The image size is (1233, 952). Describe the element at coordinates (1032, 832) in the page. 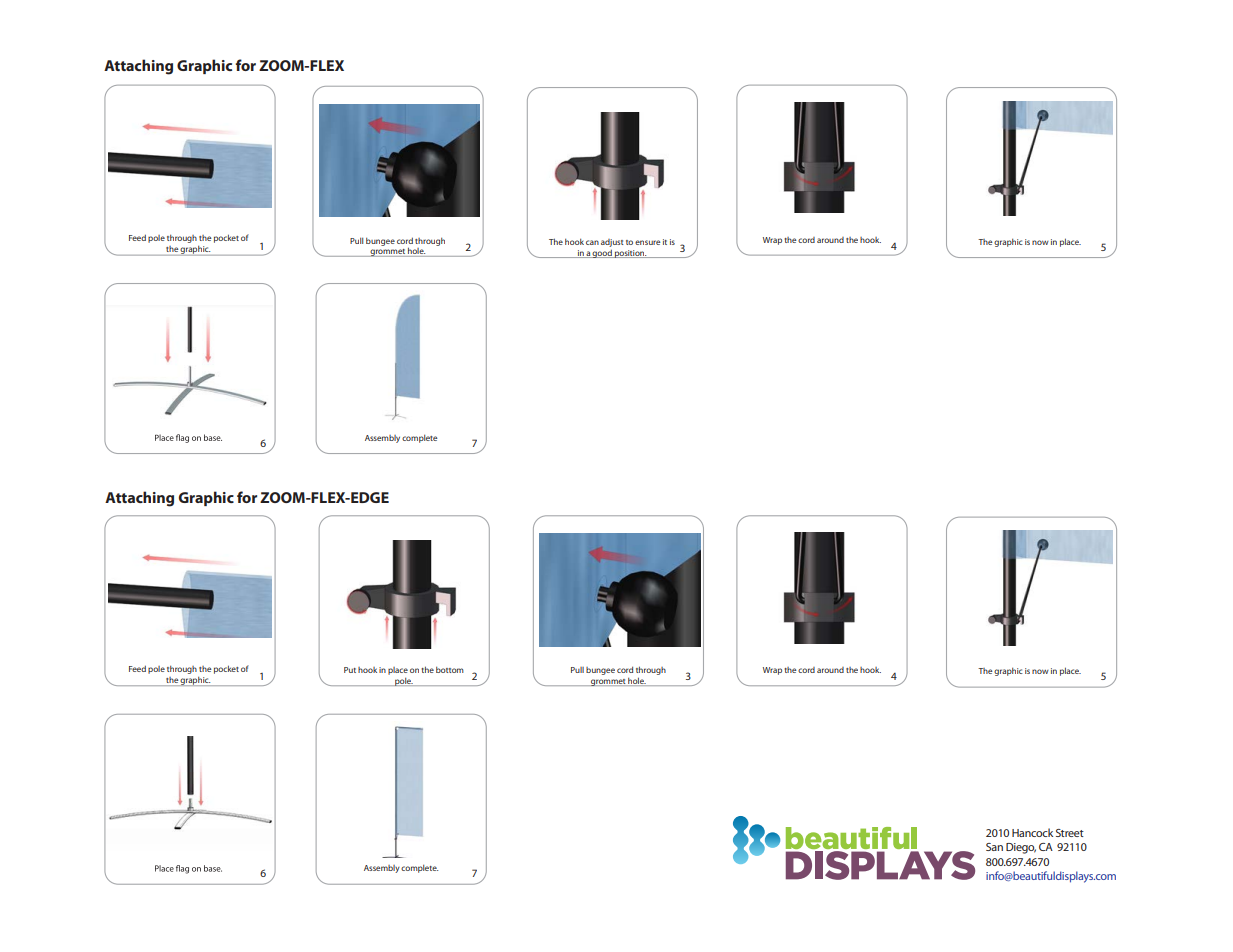

I see `Hancock` at that location.
